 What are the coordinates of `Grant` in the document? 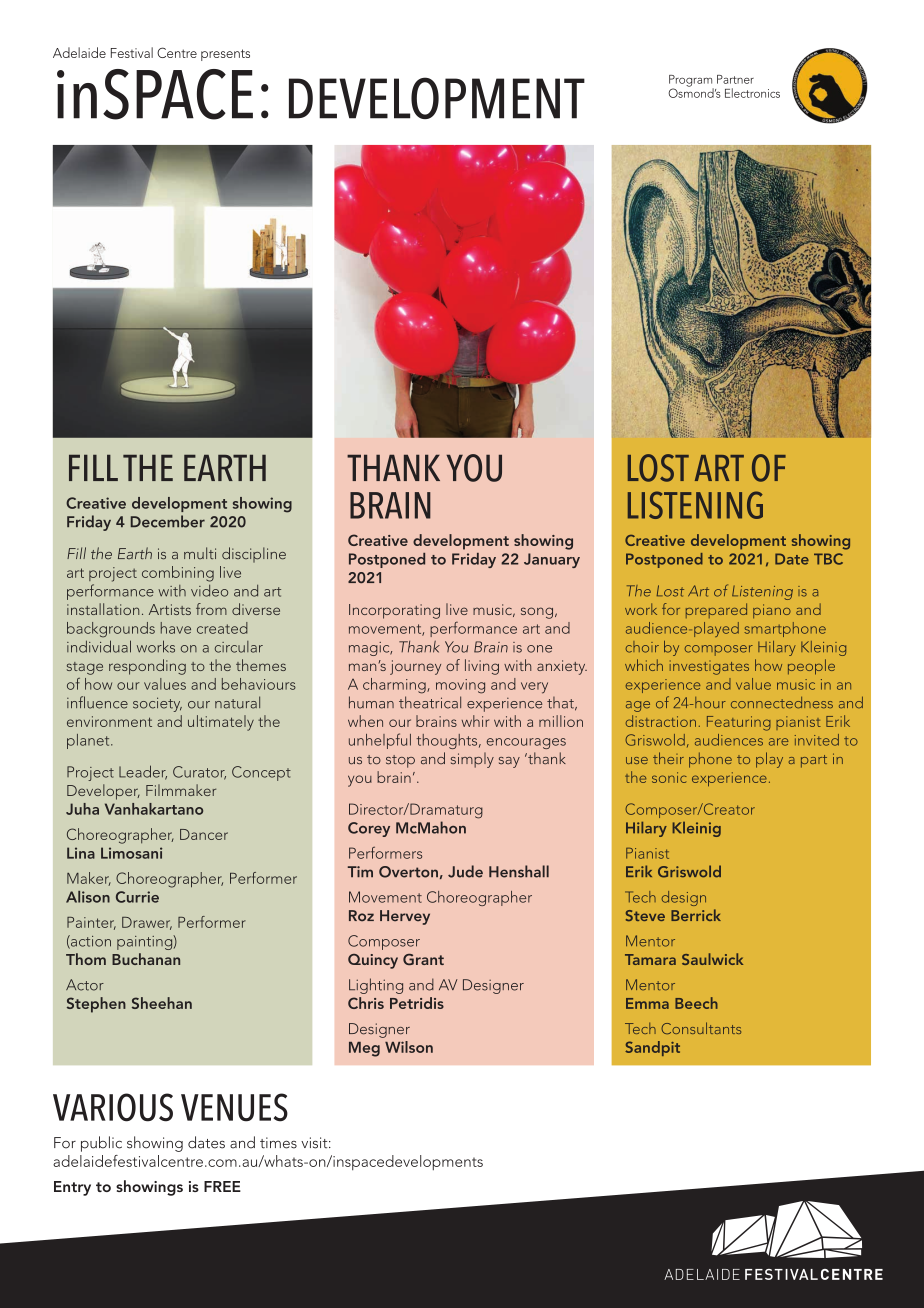 It's located at (423, 959).
